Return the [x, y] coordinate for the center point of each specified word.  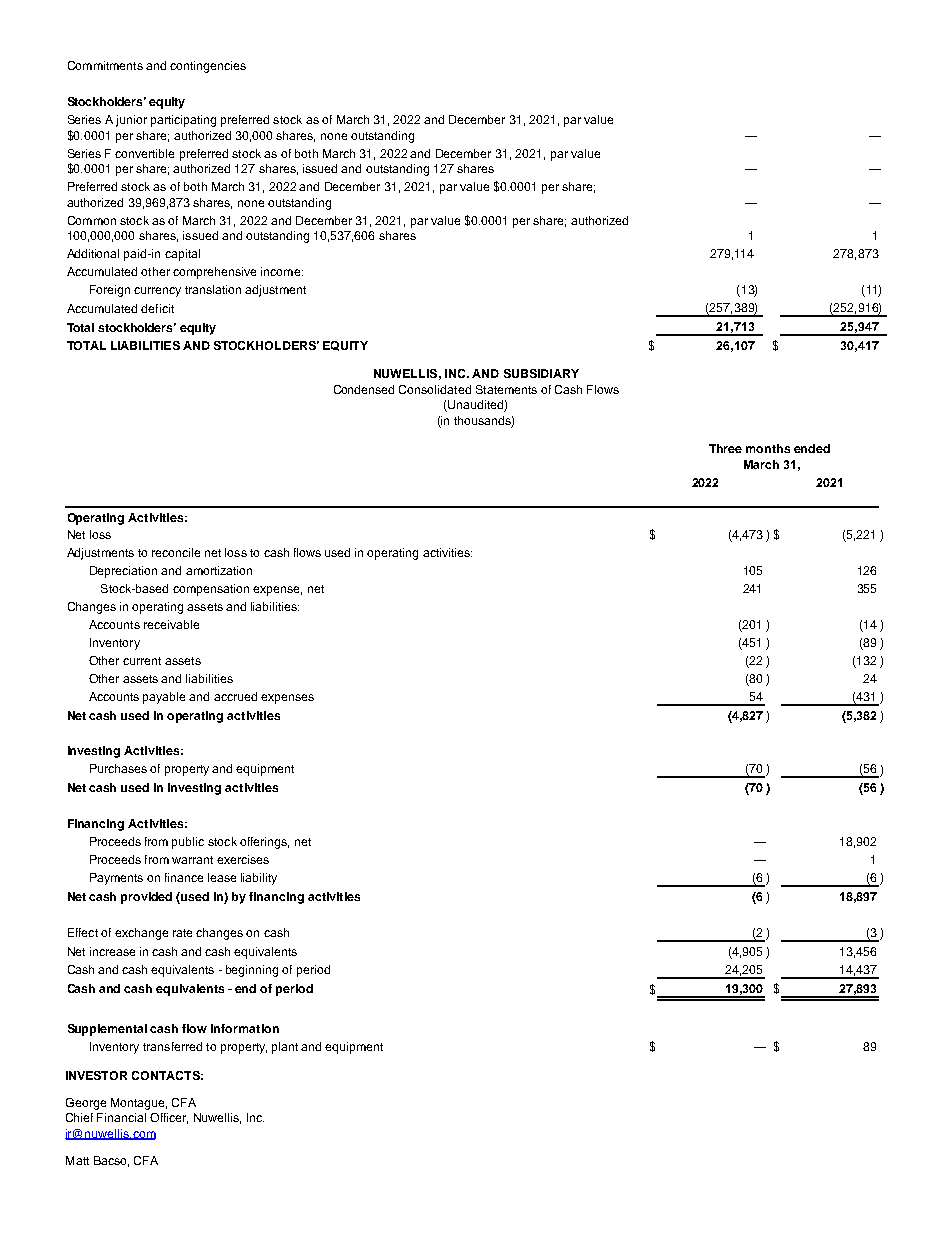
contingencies [208, 67]
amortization [219, 570]
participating [183, 121]
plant [285, 1048]
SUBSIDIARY [541, 373]
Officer [169, 1118]
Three [725, 448]
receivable [171, 624]
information [245, 1028]
